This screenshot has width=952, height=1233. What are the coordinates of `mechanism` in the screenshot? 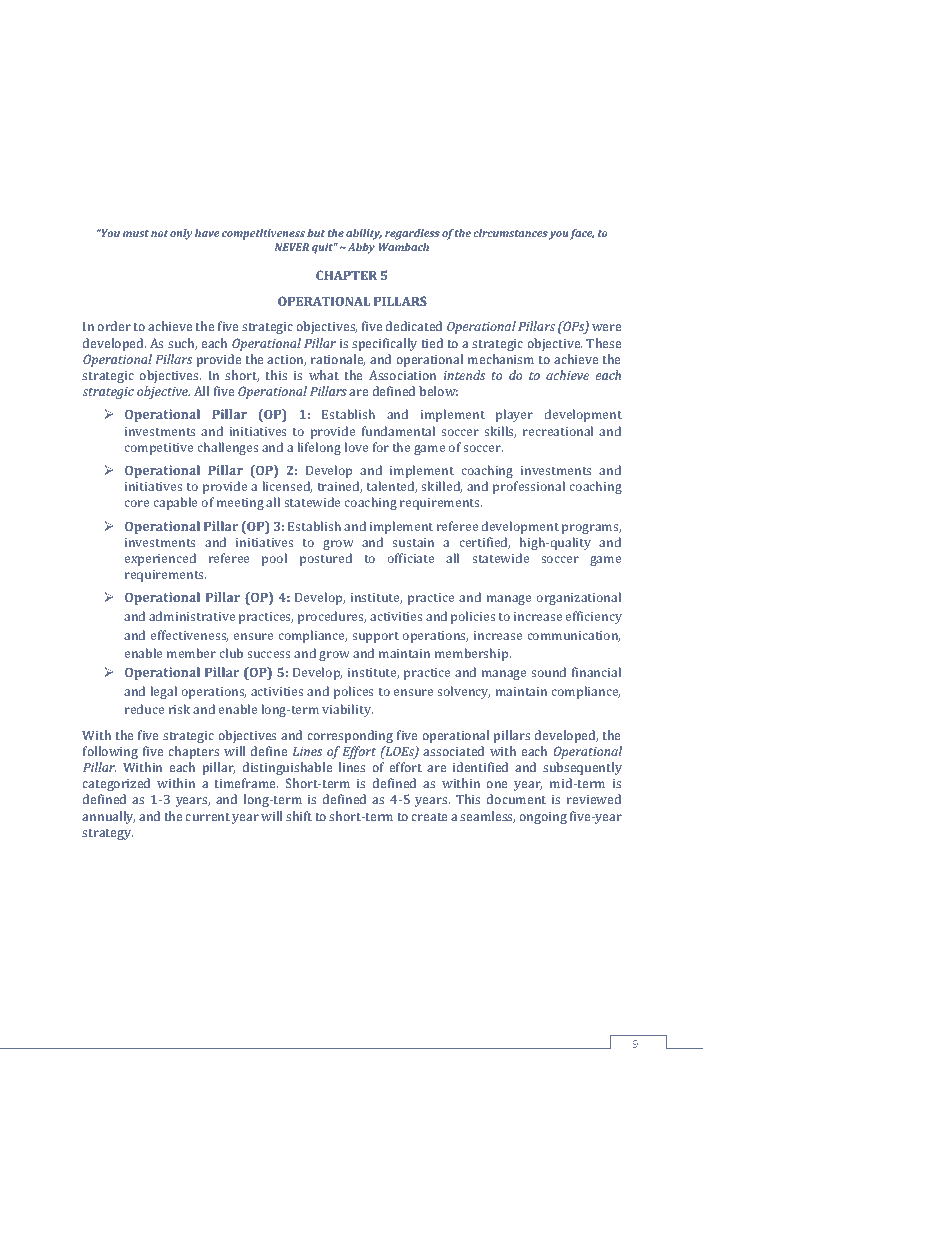 It's located at (501, 359).
